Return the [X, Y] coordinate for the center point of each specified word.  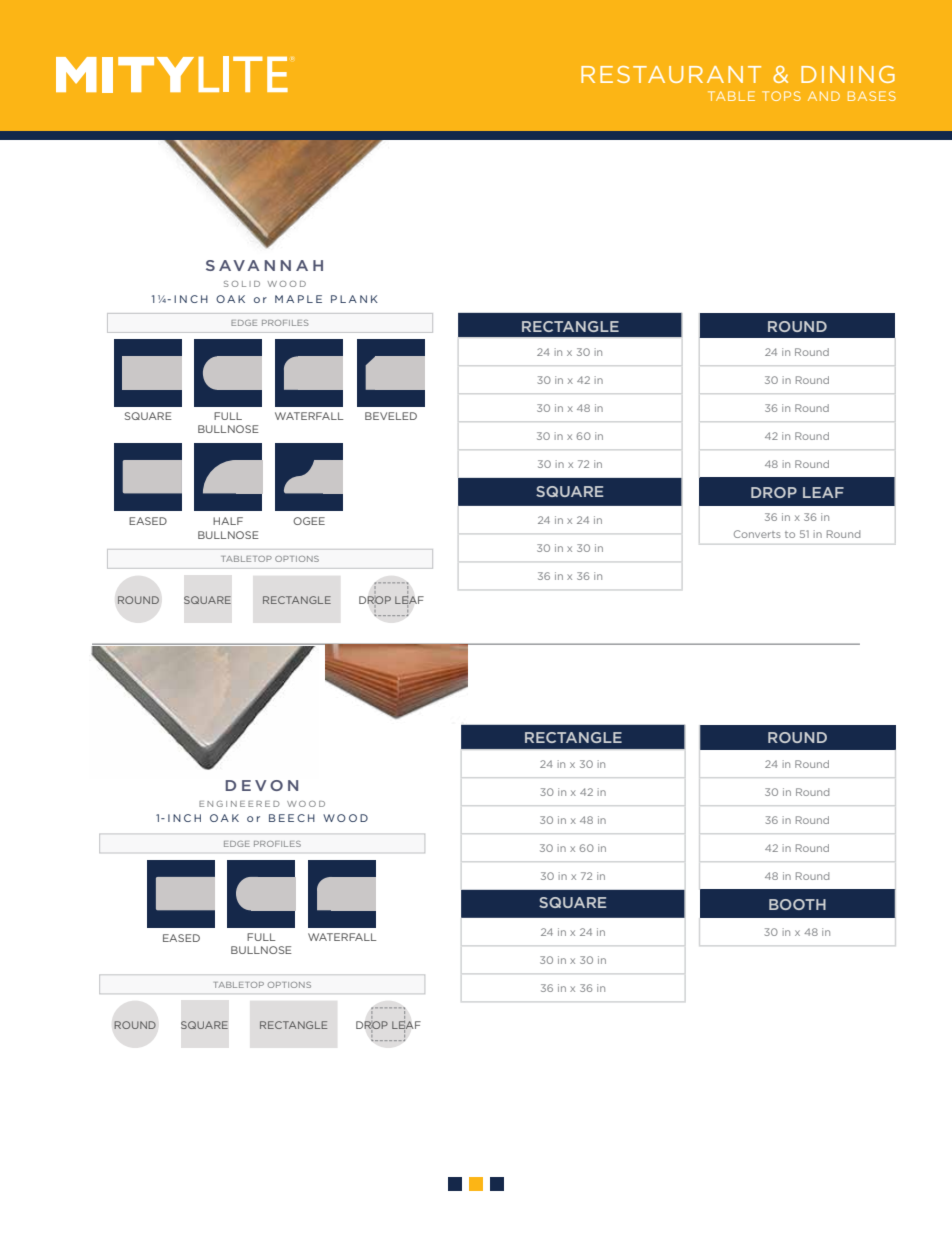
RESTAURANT [671, 74]
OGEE [309, 521]
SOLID [242, 284]
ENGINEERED [239, 804]
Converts [757, 534]
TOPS [781, 96]
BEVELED [391, 416]
